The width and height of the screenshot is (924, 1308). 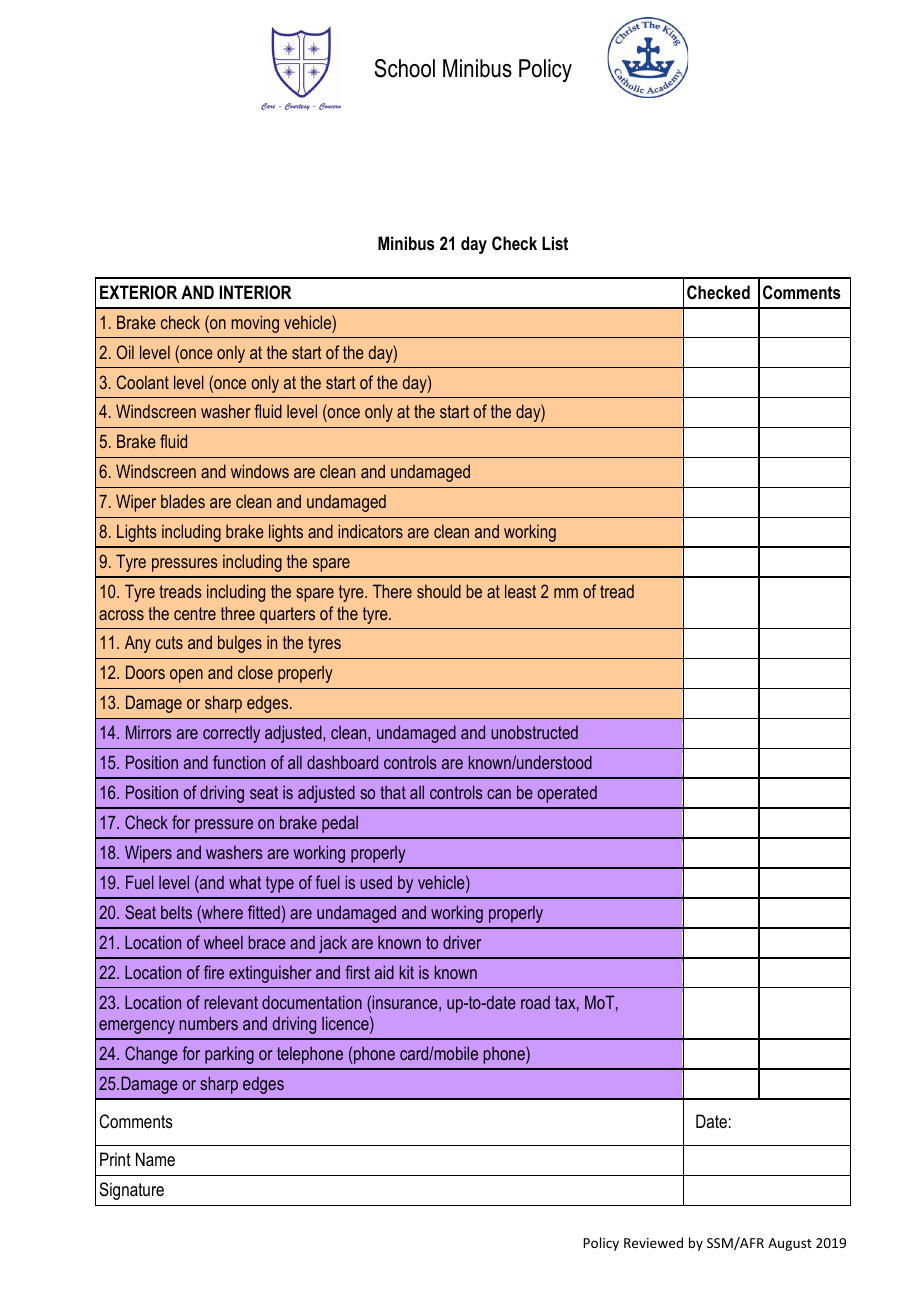 What do you see at coordinates (245, 882) in the screenshot?
I see `what` at bounding box center [245, 882].
